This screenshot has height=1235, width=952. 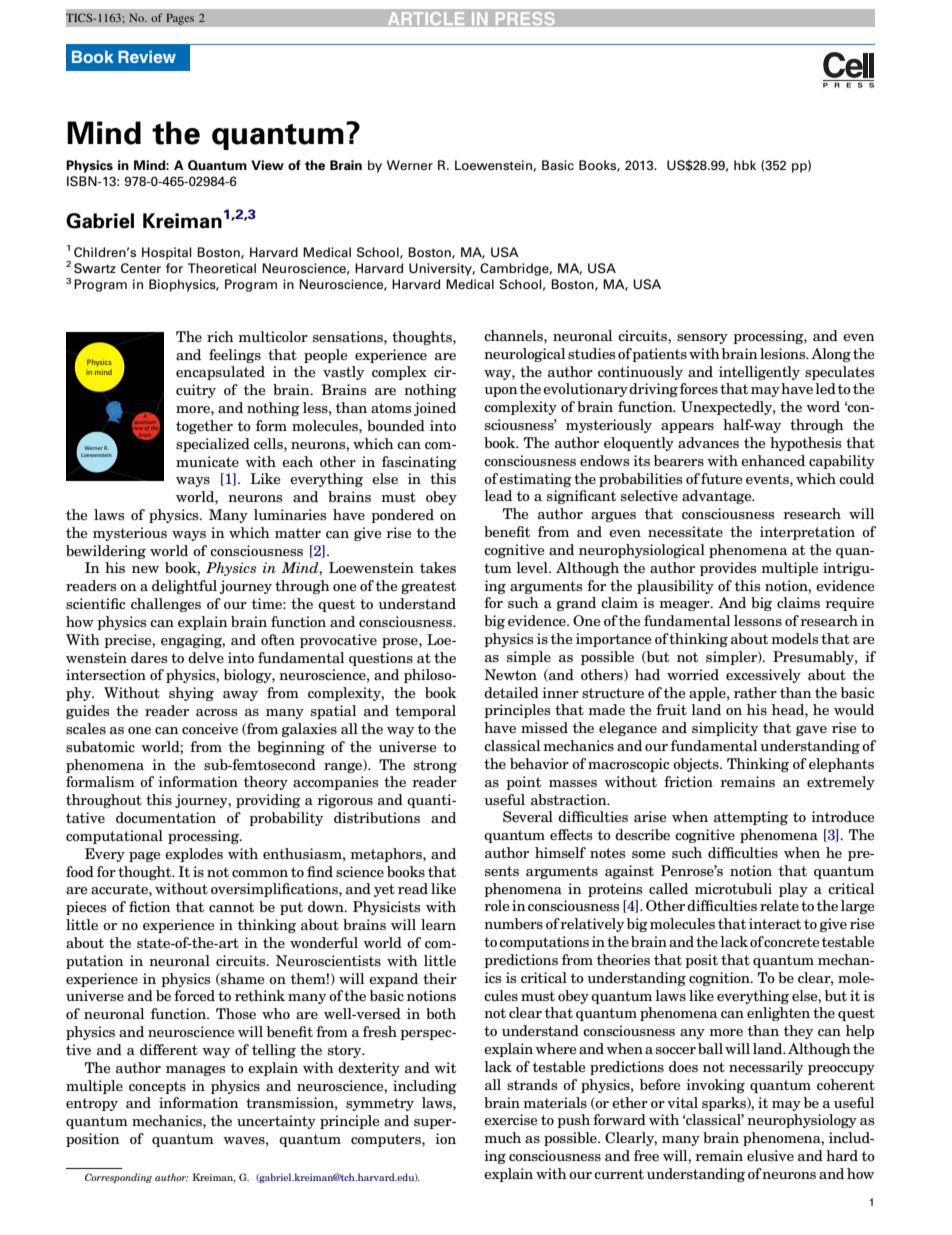 What do you see at coordinates (755, 692) in the screenshot?
I see `rather` at bounding box center [755, 692].
